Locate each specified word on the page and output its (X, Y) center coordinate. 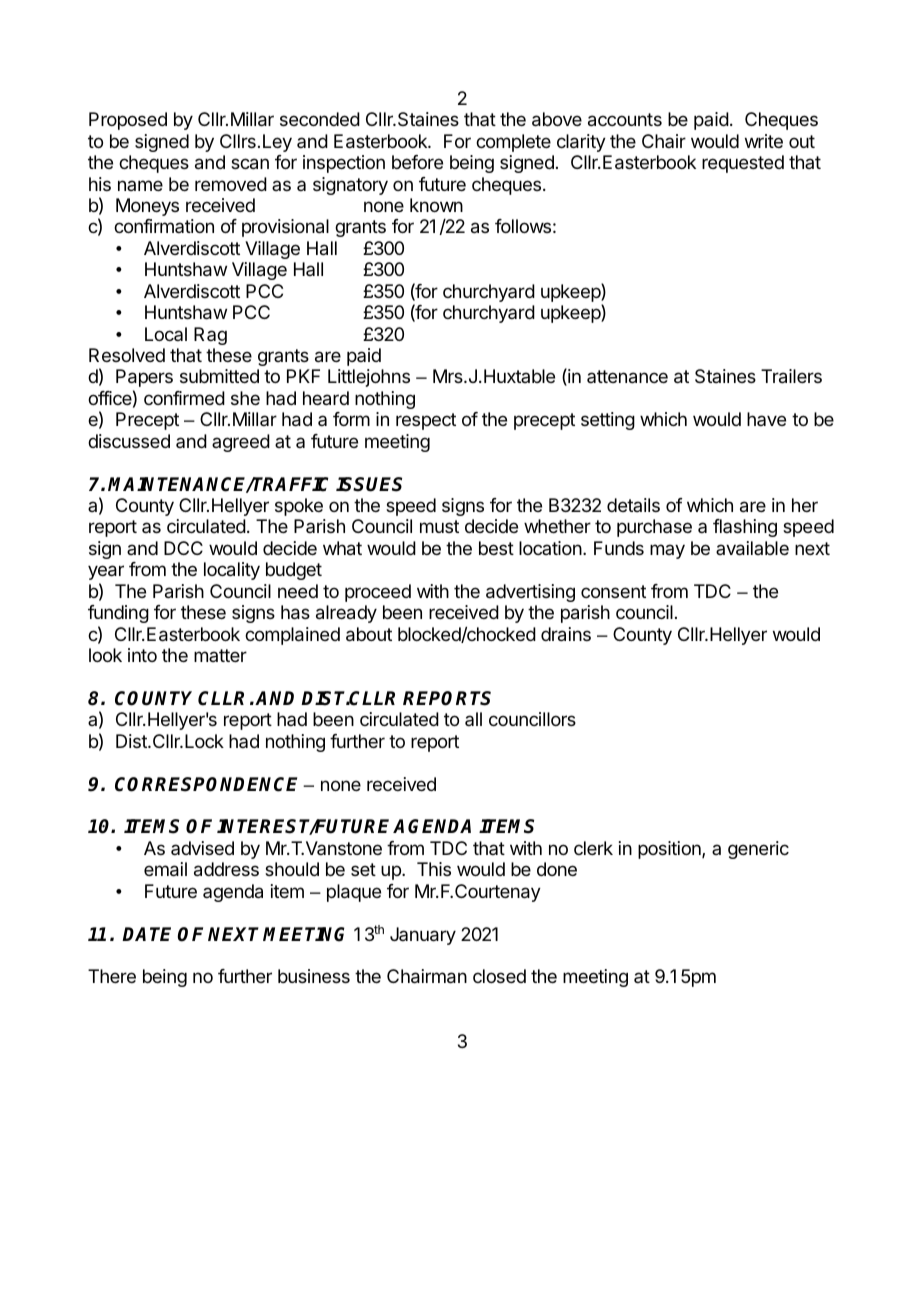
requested (743, 164)
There (112, 976)
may (667, 551)
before (417, 162)
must (439, 526)
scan (250, 164)
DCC (183, 548)
